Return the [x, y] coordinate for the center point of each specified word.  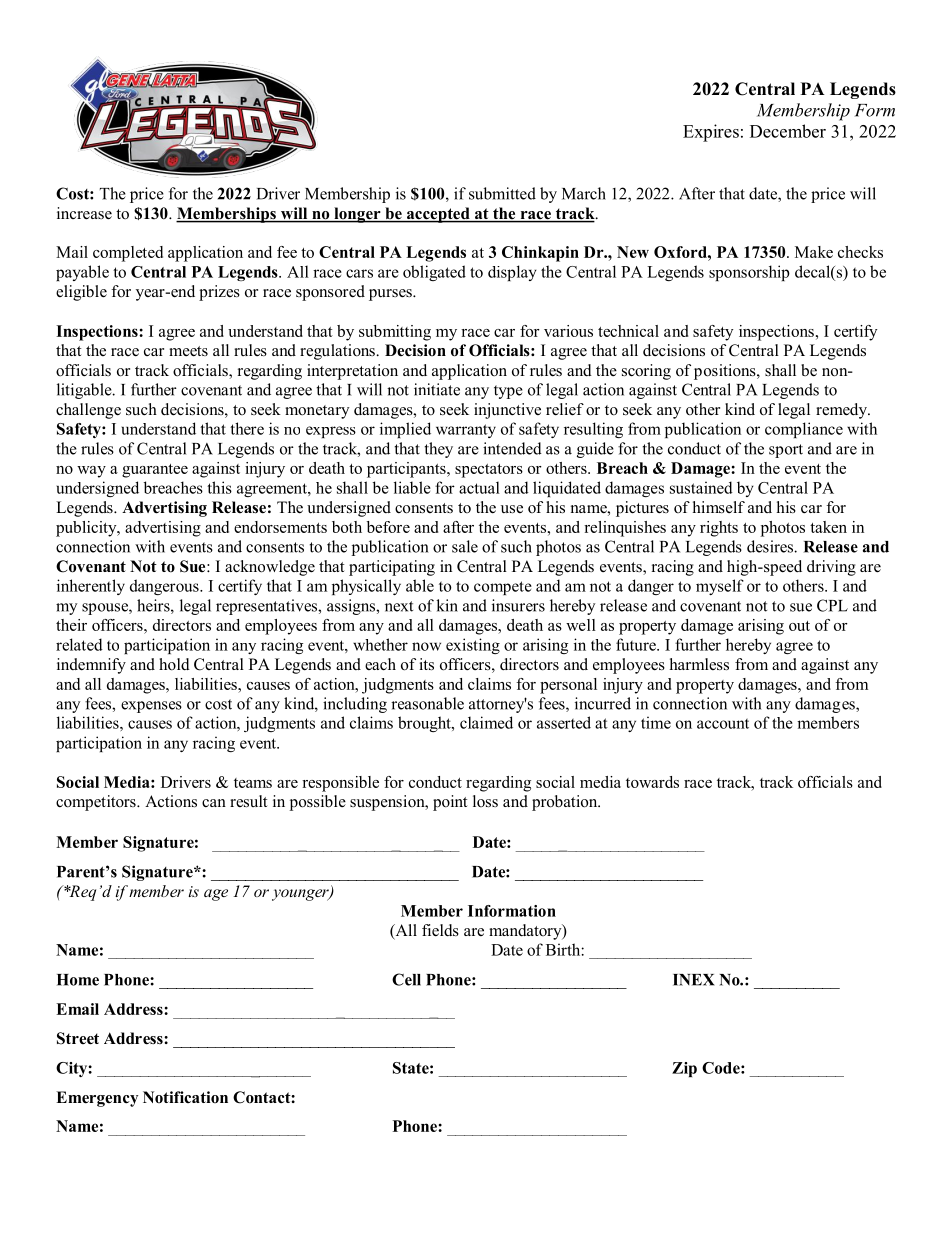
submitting [395, 333]
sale [465, 546]
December [788, 131]
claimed [486, 722]
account [723, 724]
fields [440, 930]
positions [726, 372]
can [214, 803]
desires [771, 546]
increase [84, 213]
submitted [502, 193]
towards [652, 782]
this [219, 487]
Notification [185, 1097]
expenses [151, 707]
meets [188, 351]
